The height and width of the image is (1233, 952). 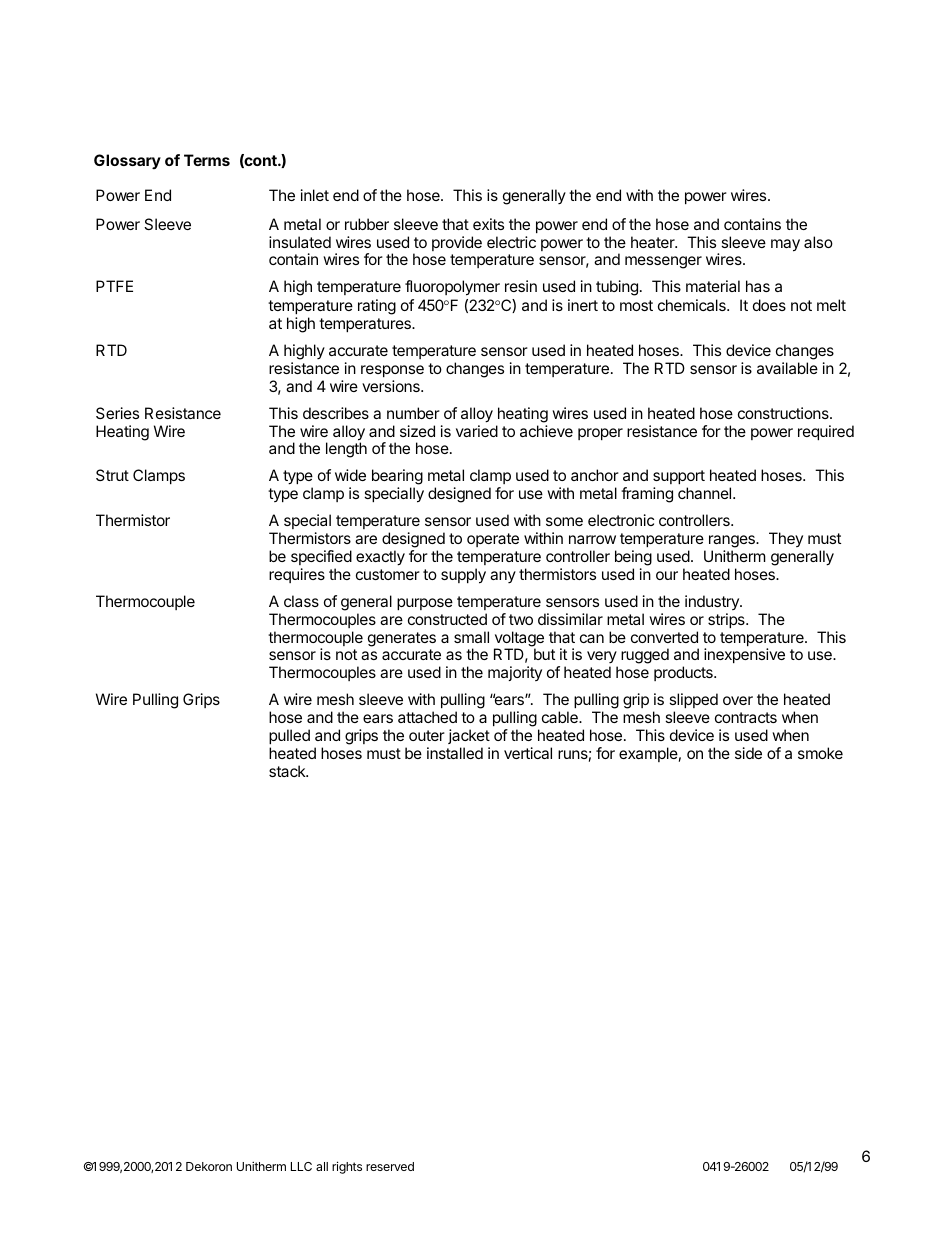 What do you see at coordinates (785, 245) in the image?
I see `may` at bounding box center [785, 245].
